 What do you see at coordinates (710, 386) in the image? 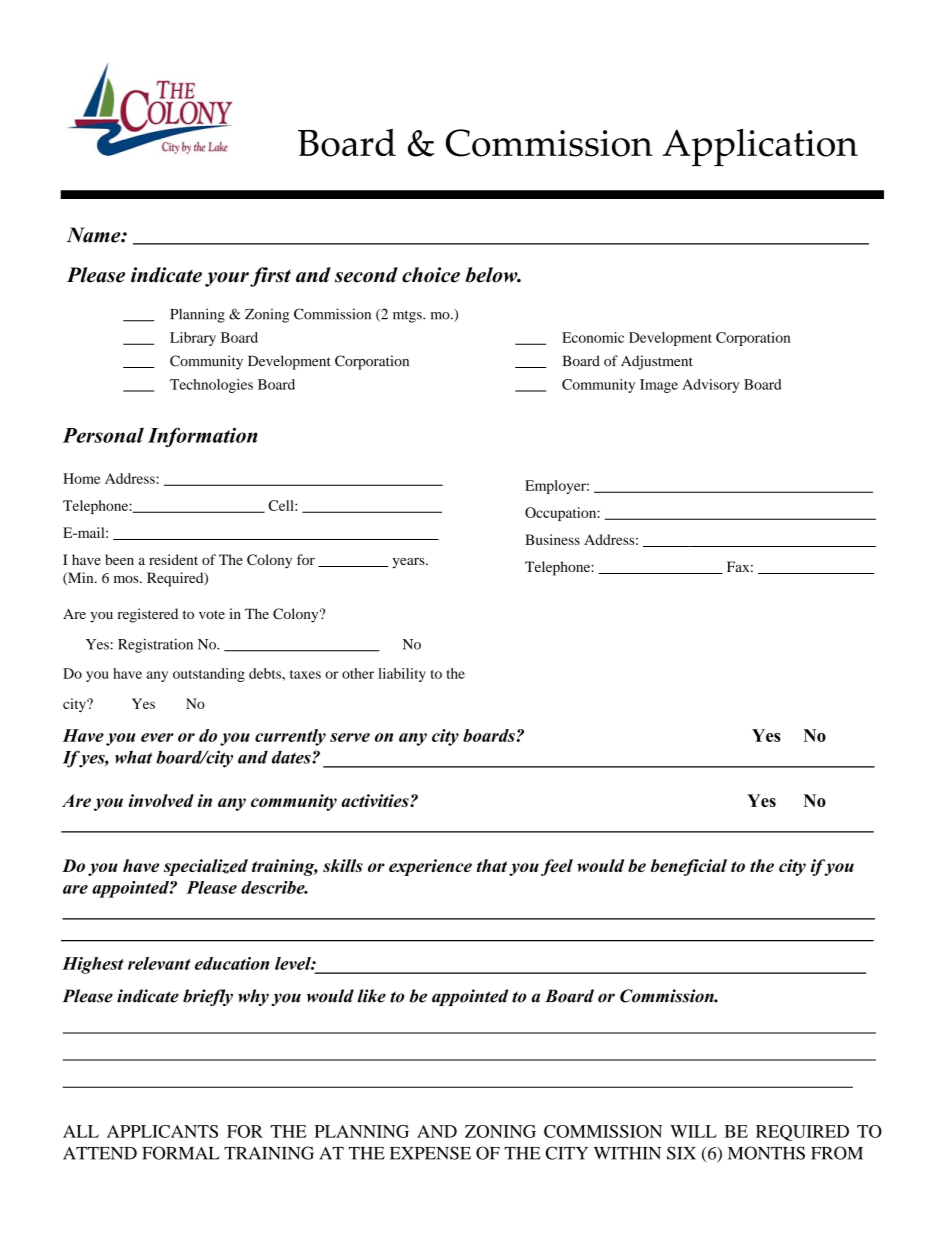
I see `Advisory` at bounding box center [710, 386].
